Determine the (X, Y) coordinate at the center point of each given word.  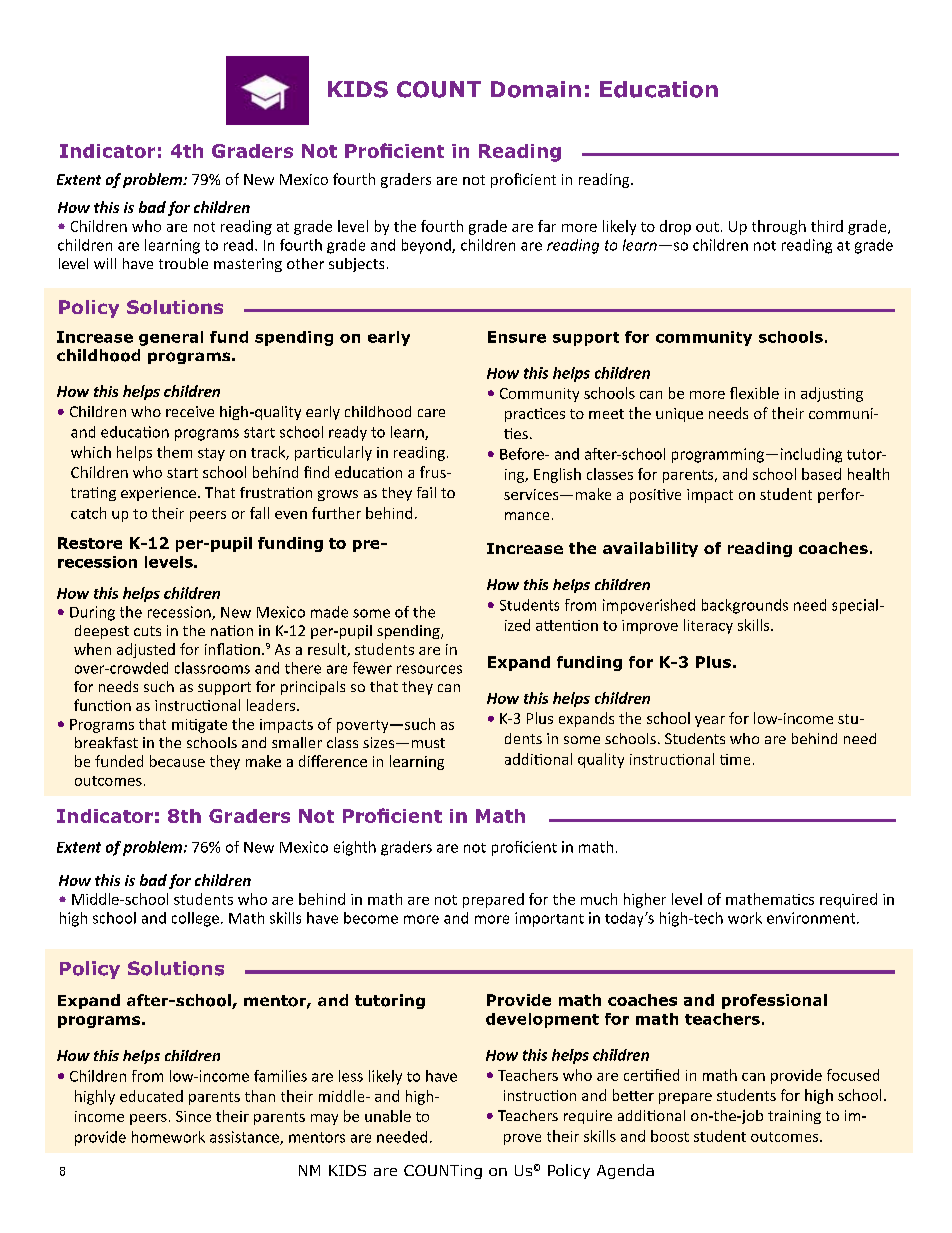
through (779, 227)
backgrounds (745, 606)
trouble (183, 263)
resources (429, 669)
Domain (536, 89)
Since (193, 1116)
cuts (147, 631)
